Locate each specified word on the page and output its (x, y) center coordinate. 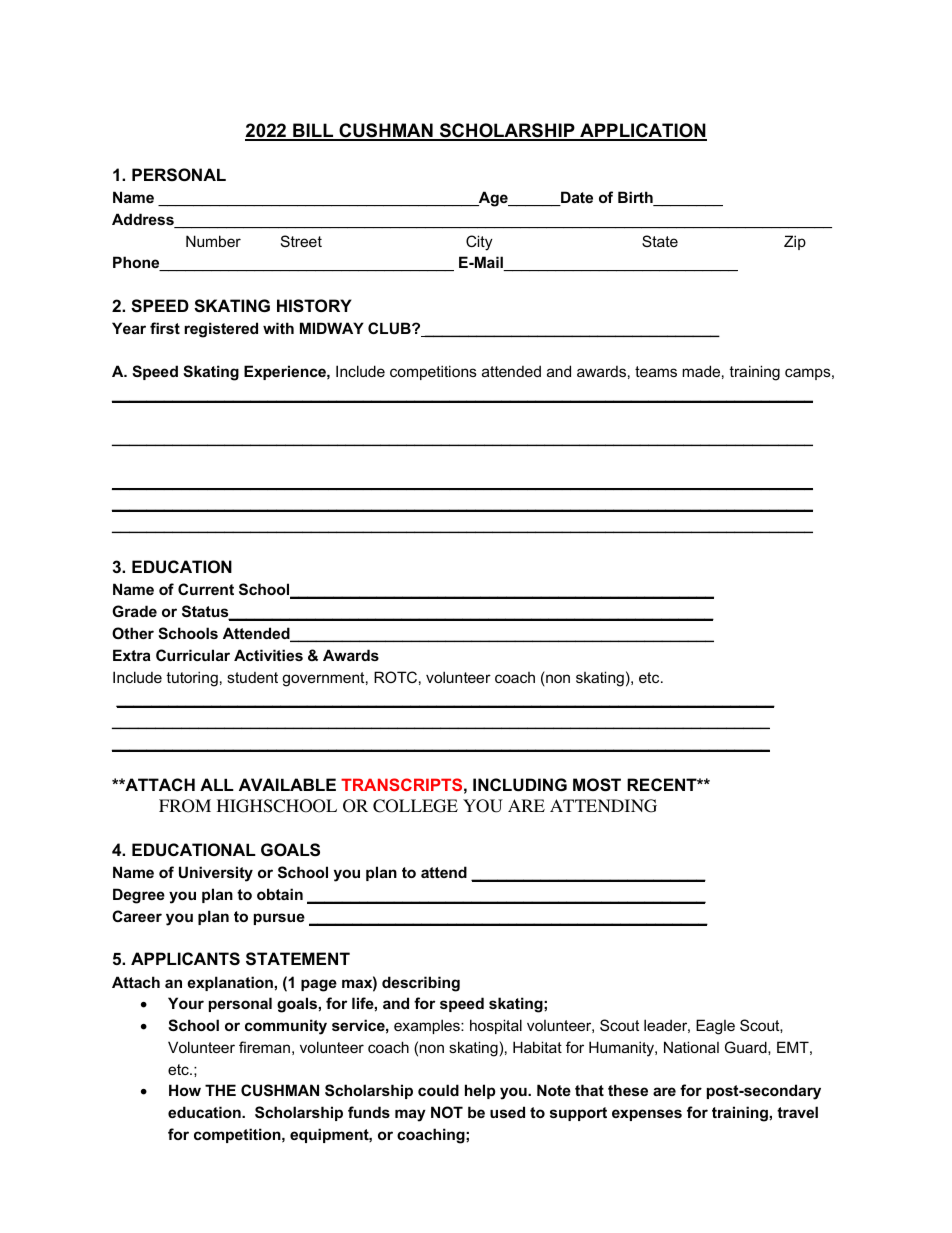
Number (213, 241)
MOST (597, 785)
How (185, 1090)
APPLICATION (642, 131)
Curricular (193, 655)
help (480, 1091)
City (479, 243)
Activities (268, 655)
